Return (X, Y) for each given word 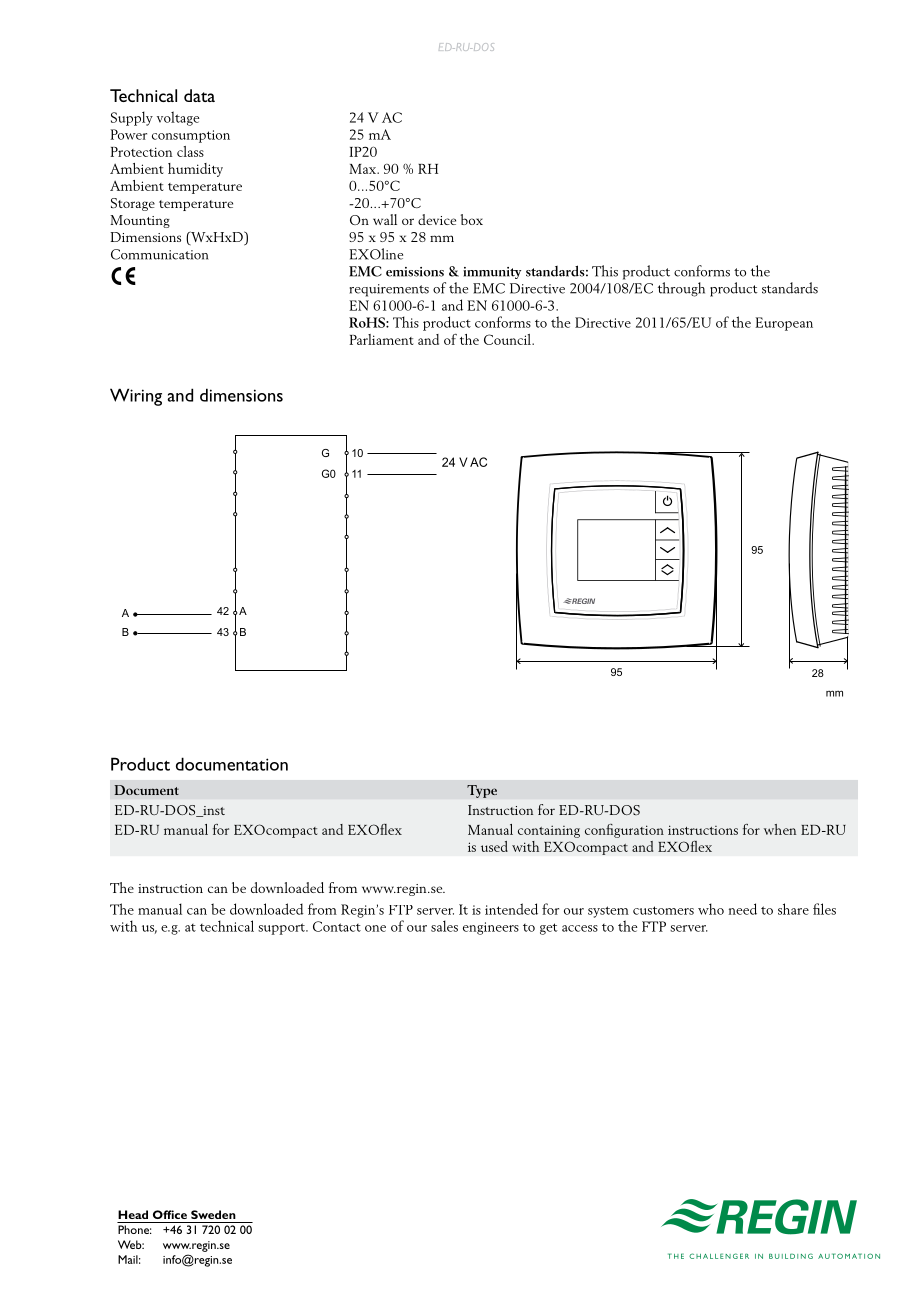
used (494, 846)
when (780, 829)
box (472, 219)
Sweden (213, 1214)
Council (508, 339)
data (199, 95)
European (784, 324)
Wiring (136, 397)
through (681, 289)
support (283, 929)
